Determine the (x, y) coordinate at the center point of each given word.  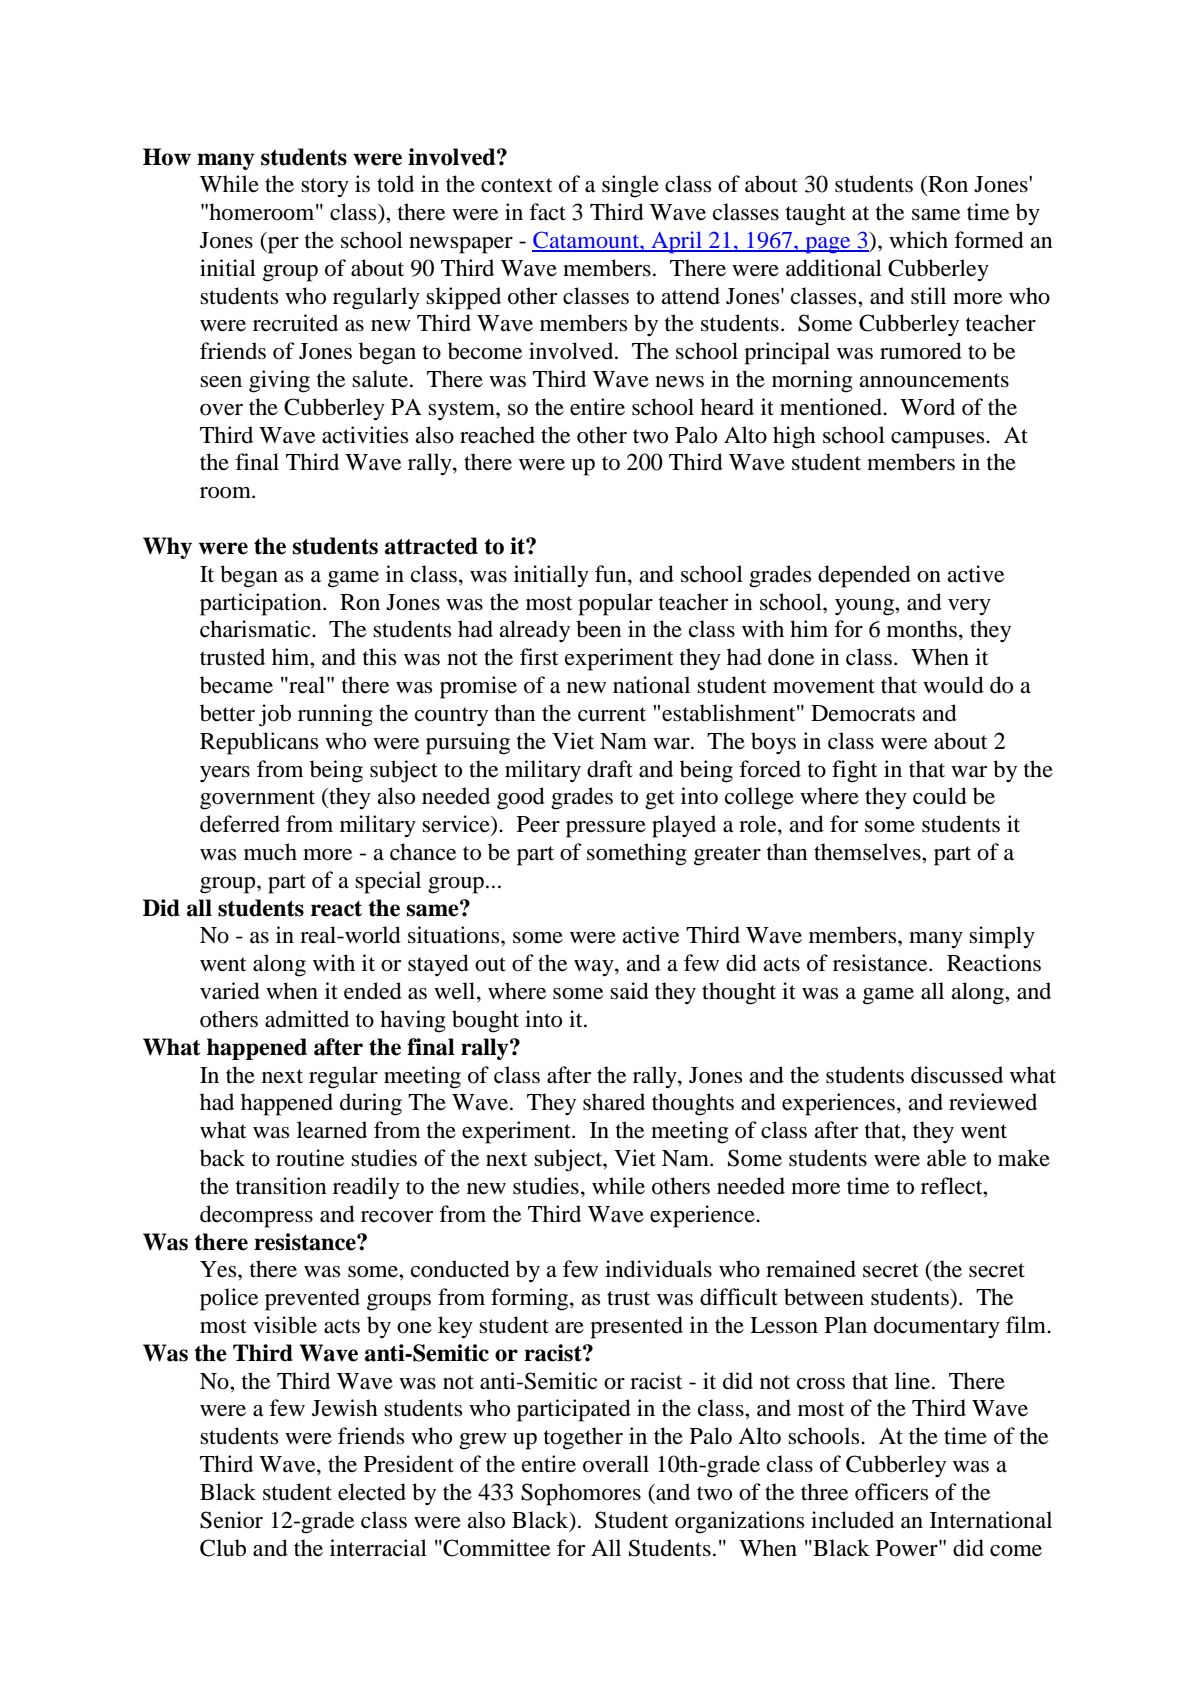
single (630, 186)
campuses (939, 440)
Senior (231, 1520)
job (275, 715)
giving (279, 381)
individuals (658, 1269)
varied (230, 991)
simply (1002, 937)
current (612, 714)
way (595, 968)
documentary (937, 1327)
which (918, 240)
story (325, 188)
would (953, 685)
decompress (256, 1216)
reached (497, 435)
